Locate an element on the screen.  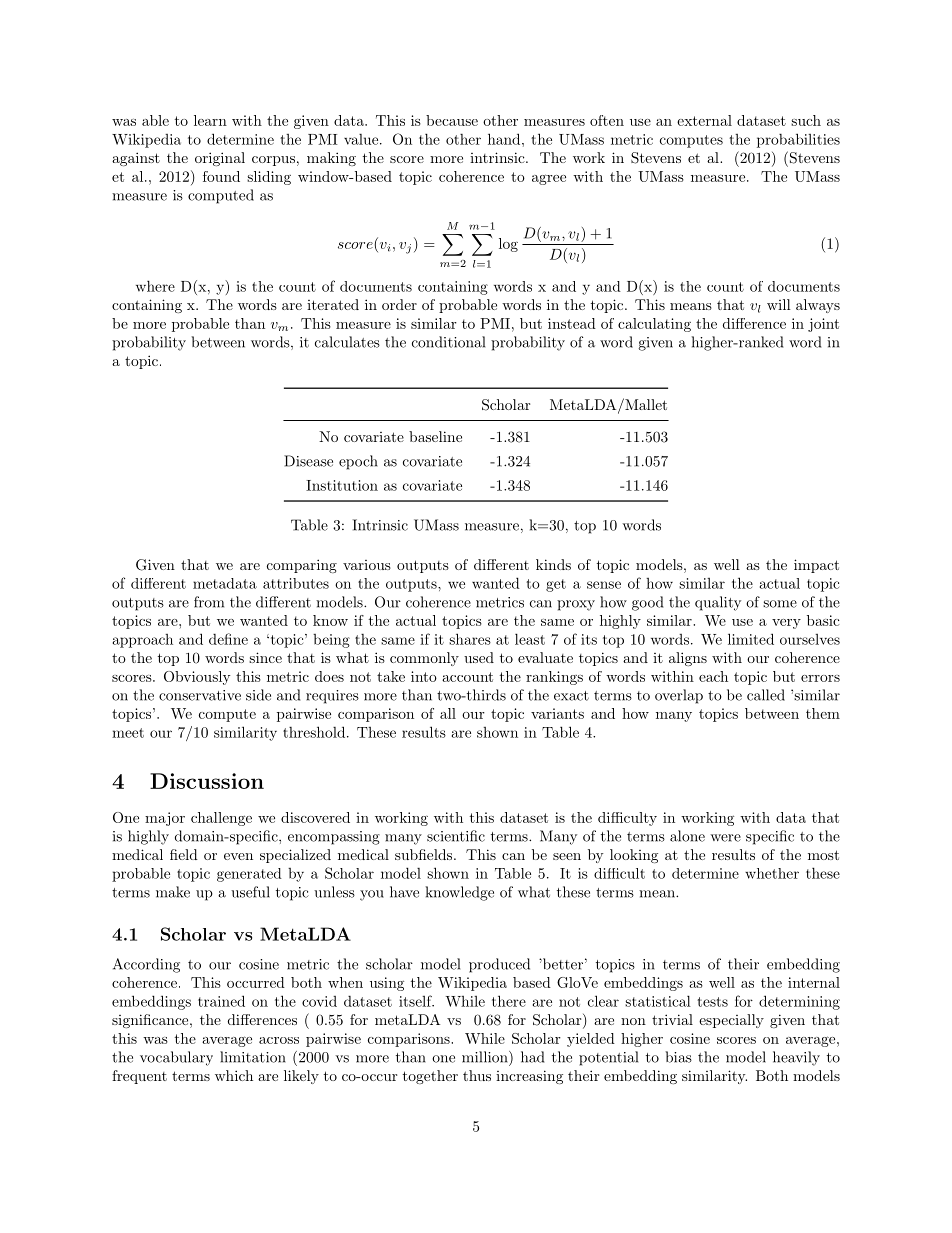
challenge is located at coordinates (221, 819).
